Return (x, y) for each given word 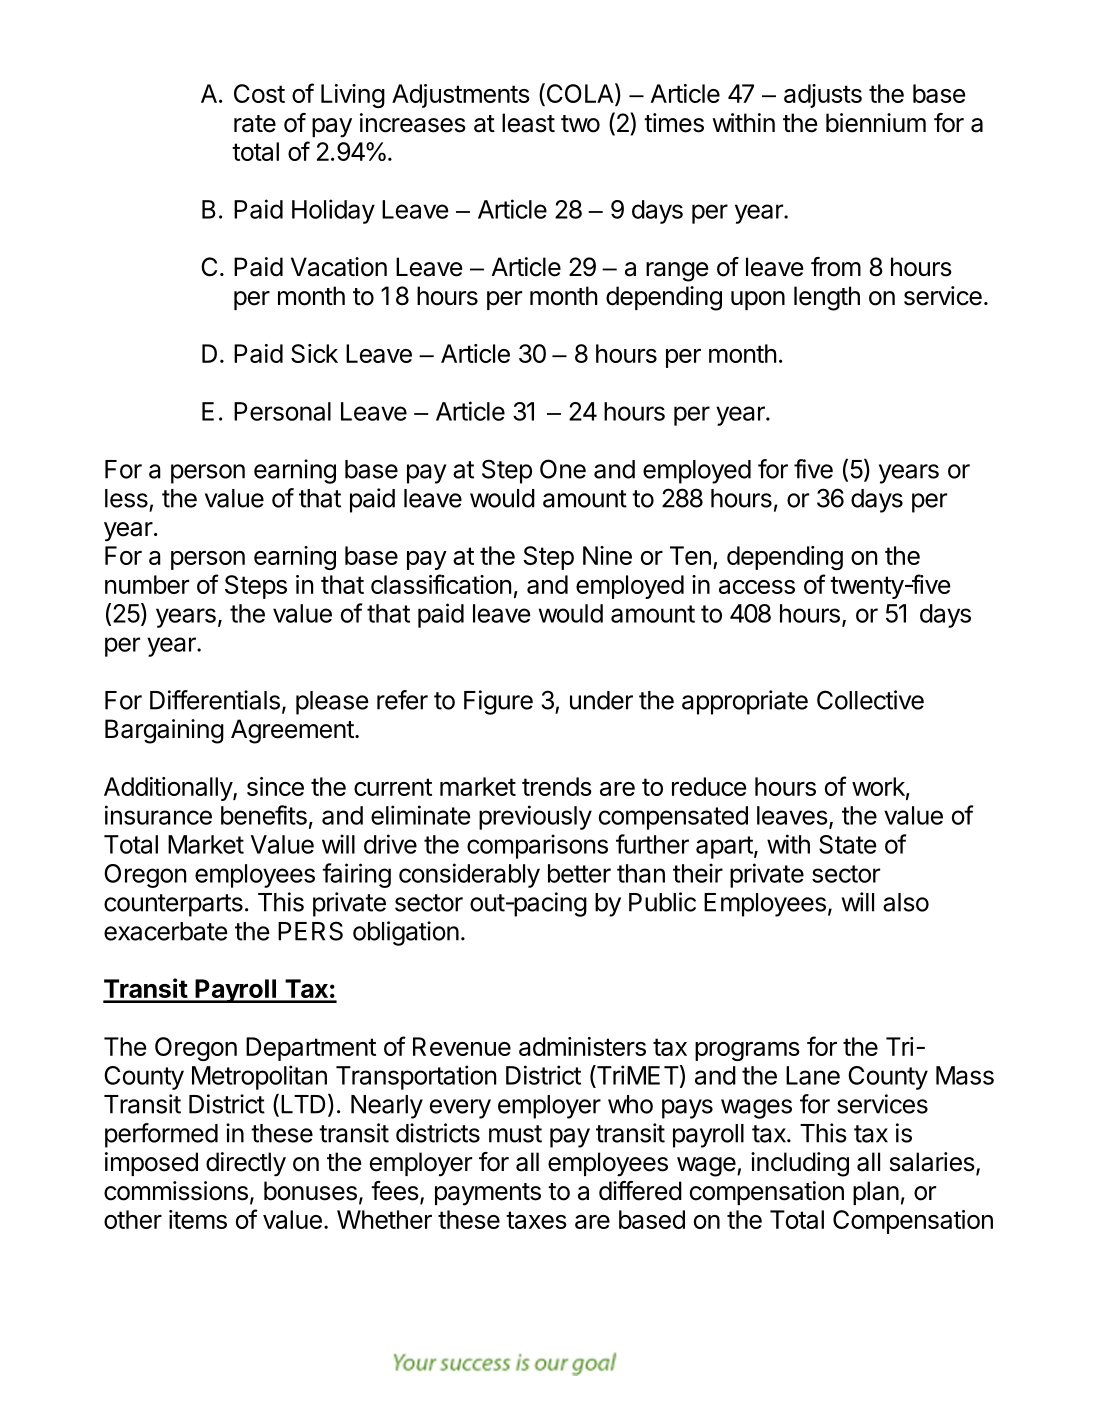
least (528, 123)
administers (582, 1046)
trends (557, 786)
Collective (870, 700)
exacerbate (166, 931)
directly (246, 1164)
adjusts (823, 96)
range (677, 272)
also (906, 902)
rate (255, 124)
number (147, 584)
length (827, 298)
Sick (314, 353)
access (757, 587)
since (275, 786)
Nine (607, 555)
